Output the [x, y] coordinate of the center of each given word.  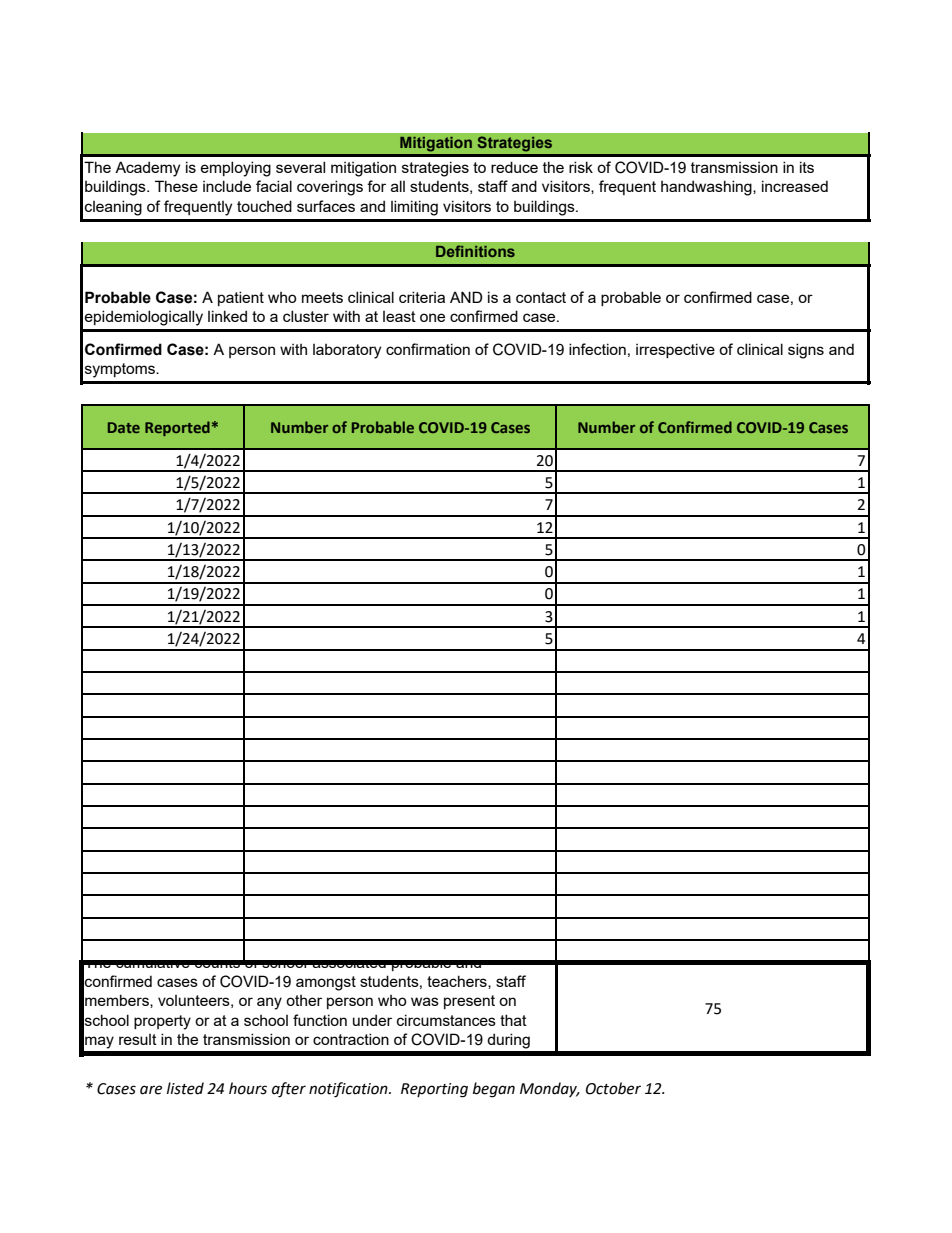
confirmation [428, 349]
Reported [177, 428]
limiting [414, 208]
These [176, 186]
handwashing [707, 188]
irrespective [675, 350]
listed [185, 1088]
